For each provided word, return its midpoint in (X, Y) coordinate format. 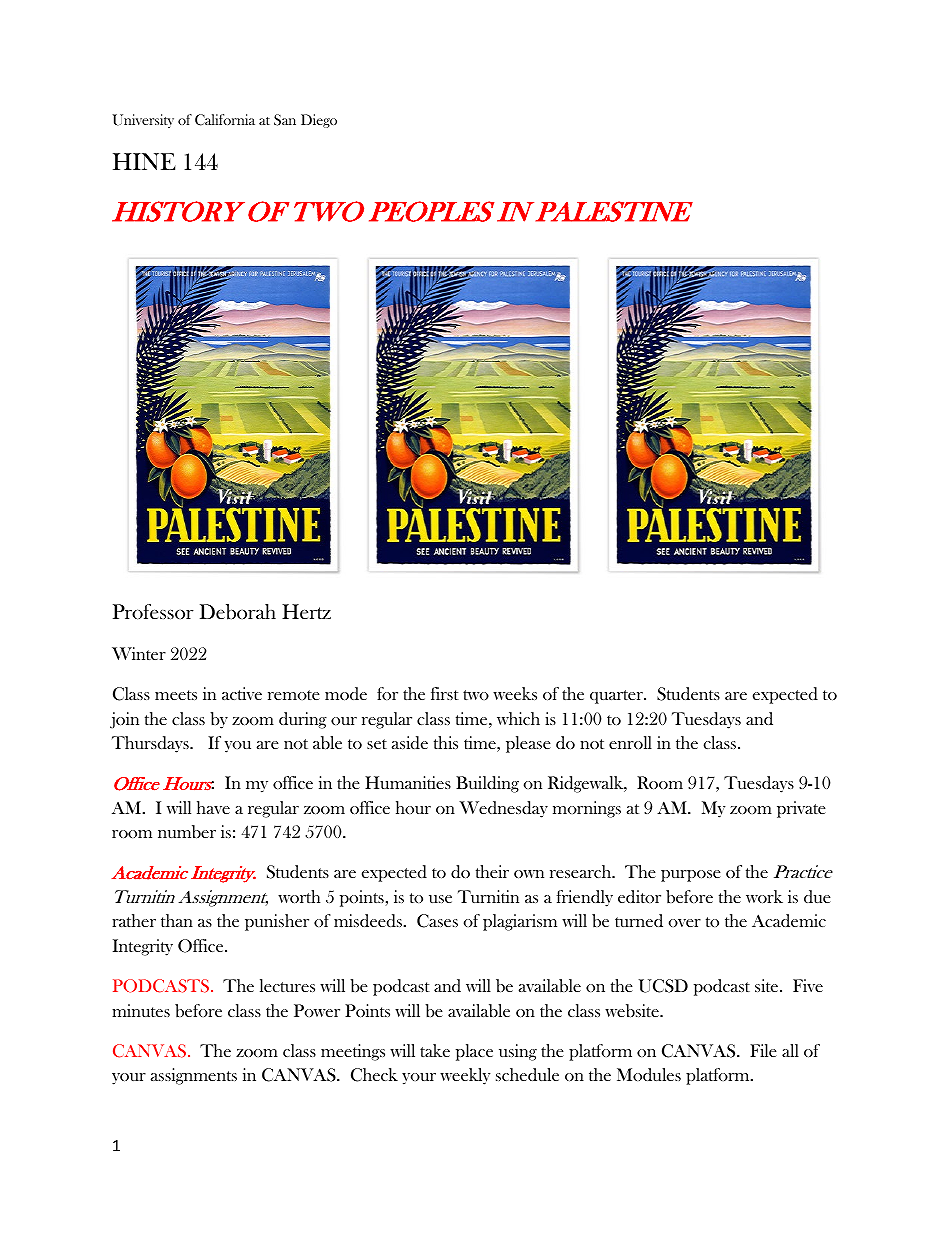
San (285, 120)
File (763, 1050)
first (444, 693)
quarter (617, 697)
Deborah (238, 612)
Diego (319, 121)
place (474, 1052)
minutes (141, 1010)
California (225, 120)
